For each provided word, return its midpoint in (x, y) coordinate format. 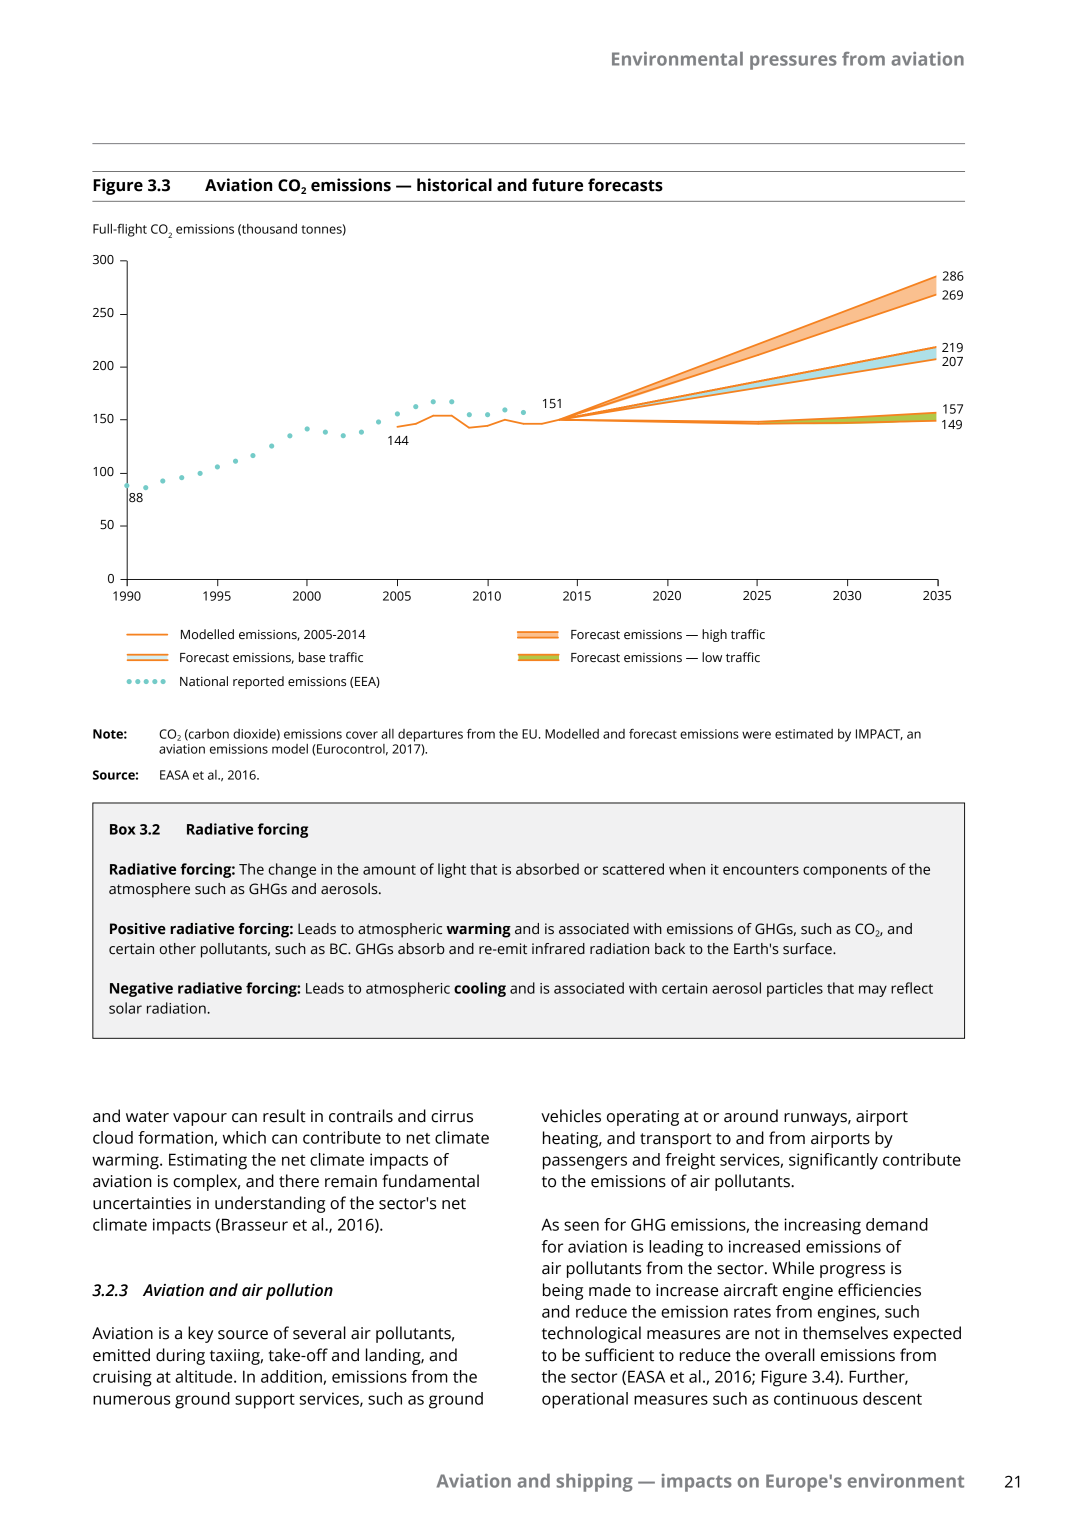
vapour (200, 1119)
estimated (804, 734)
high (714, 635)
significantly (833, 1161)
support (265, 1401)
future (557, 185)
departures (430, 735)
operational (585, 1400)
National (204, 681)
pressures (793, 62)
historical (454, 185)
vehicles (571, 1116)
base (312, 657)
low (712, 657)
